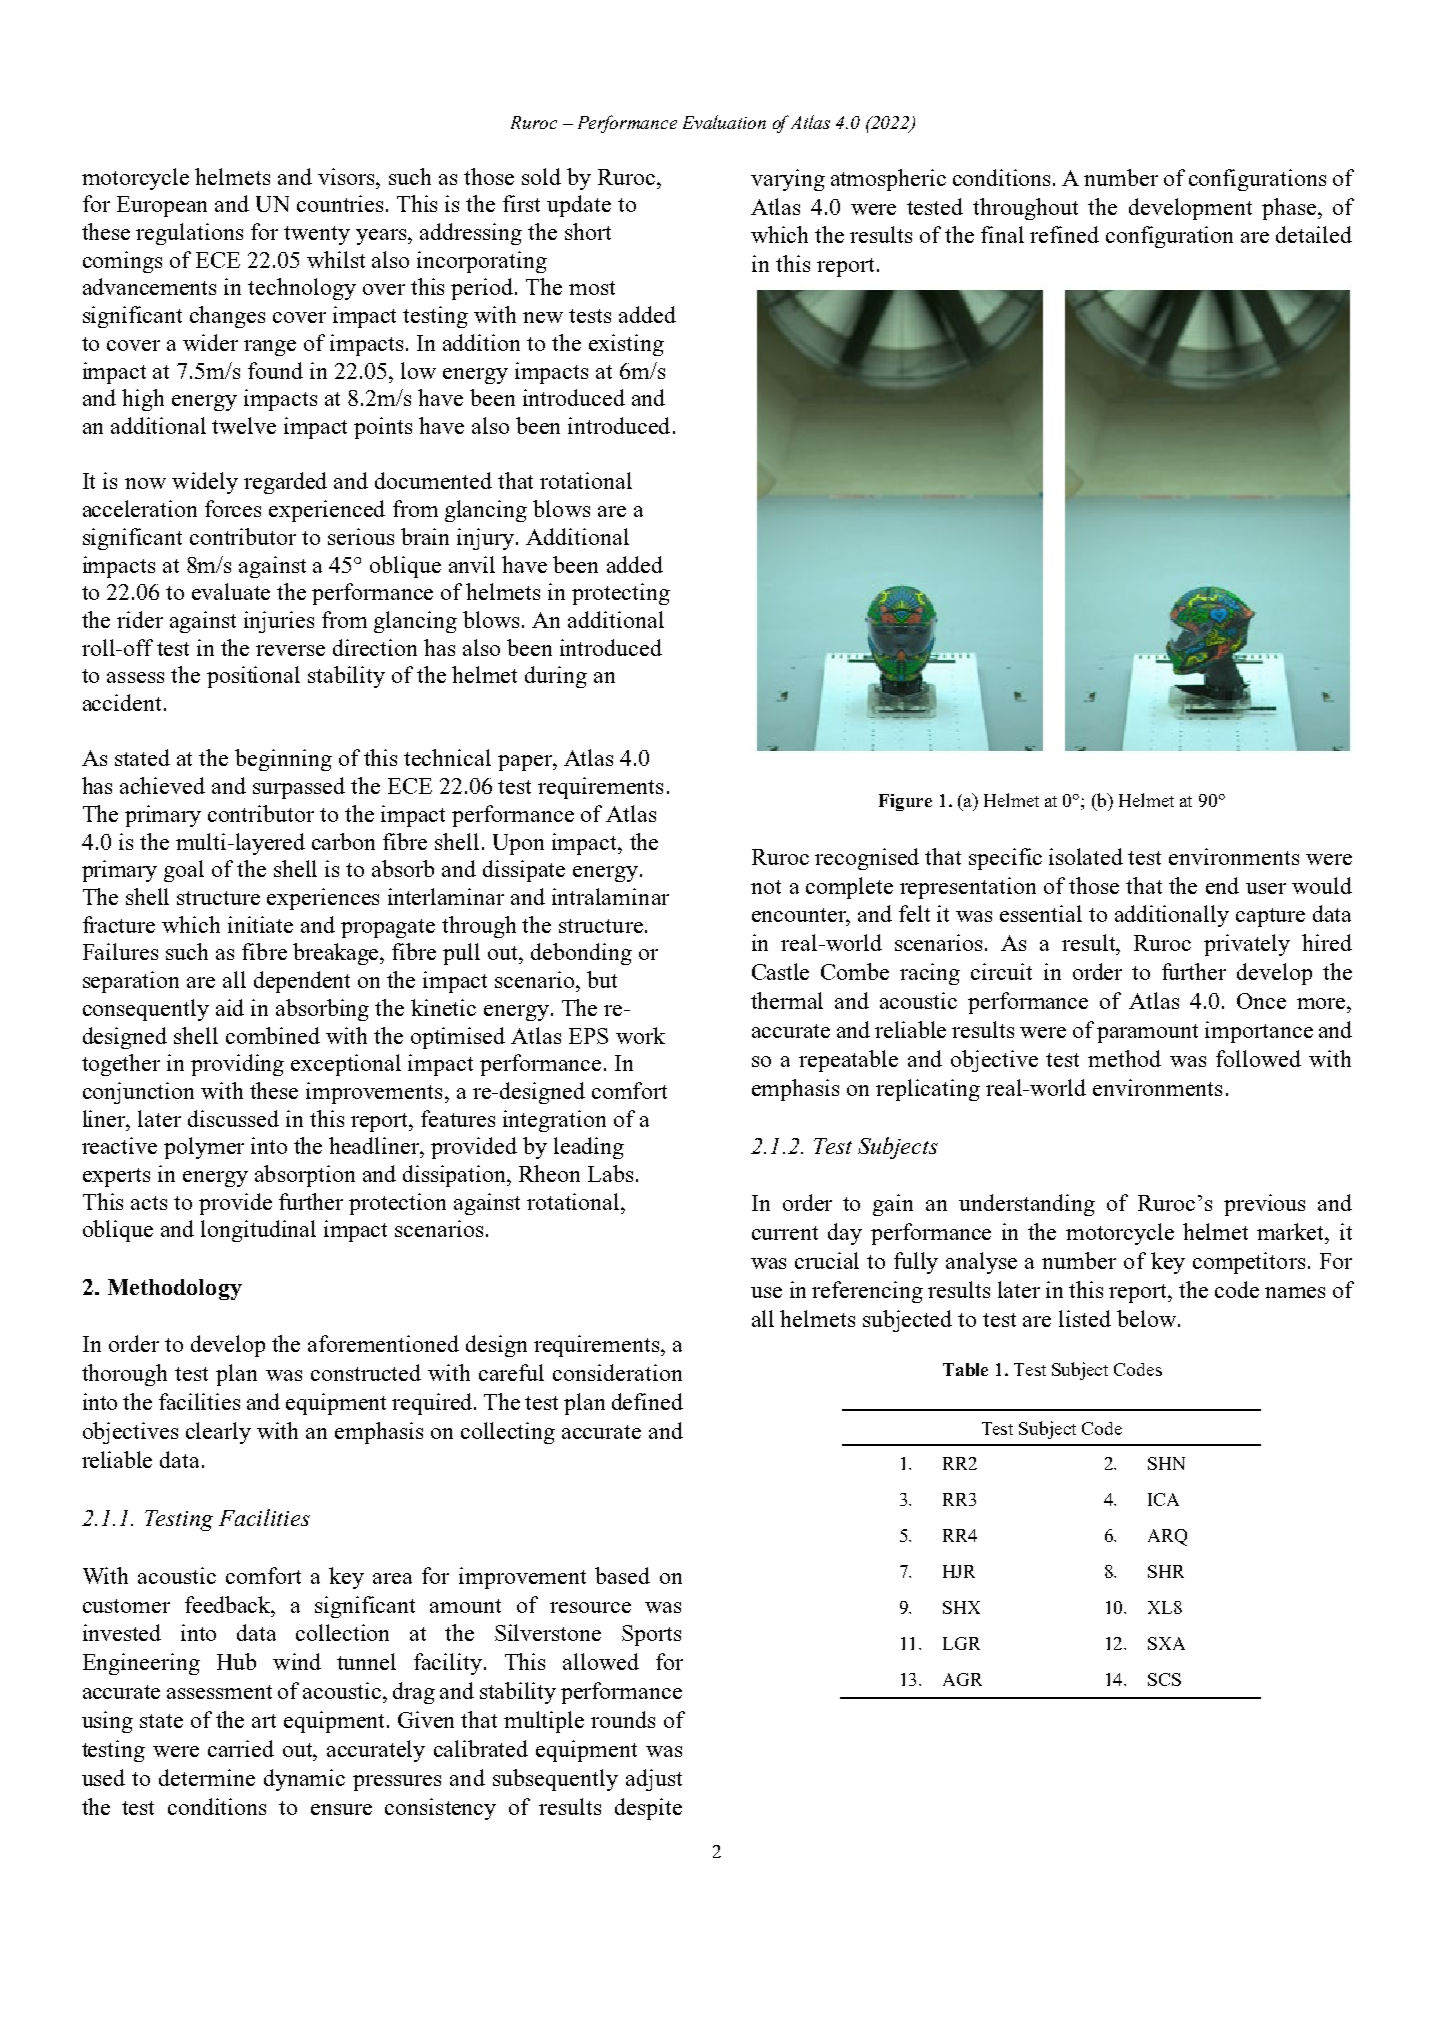 This screenshot has height=2028, width=1434. I want to click on thermal, so click(787, 1000).
